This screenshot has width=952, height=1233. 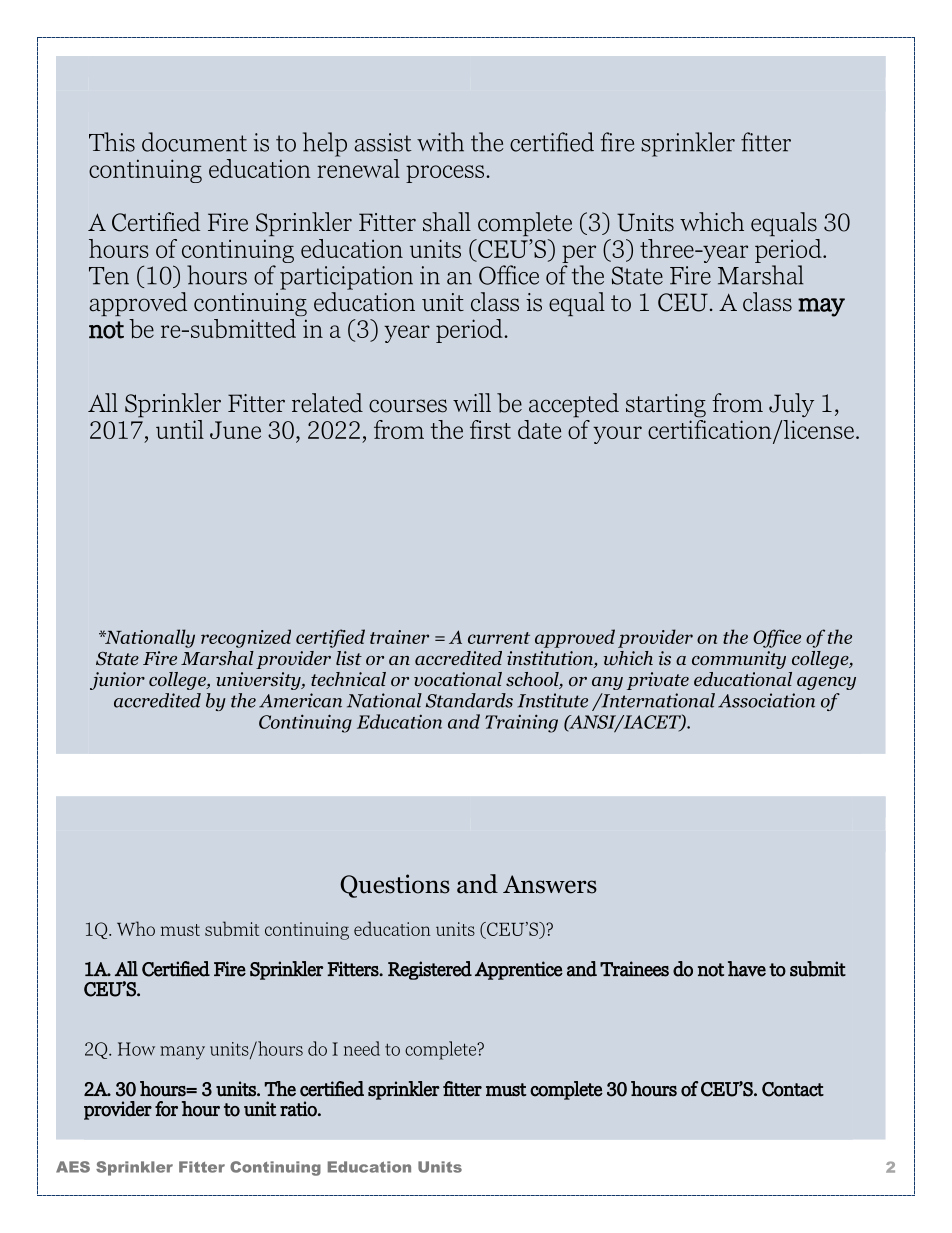 What do you see at coordinates (166, 1109) in the screenshot?
I see `for` at bounding box center [166, 1109].
